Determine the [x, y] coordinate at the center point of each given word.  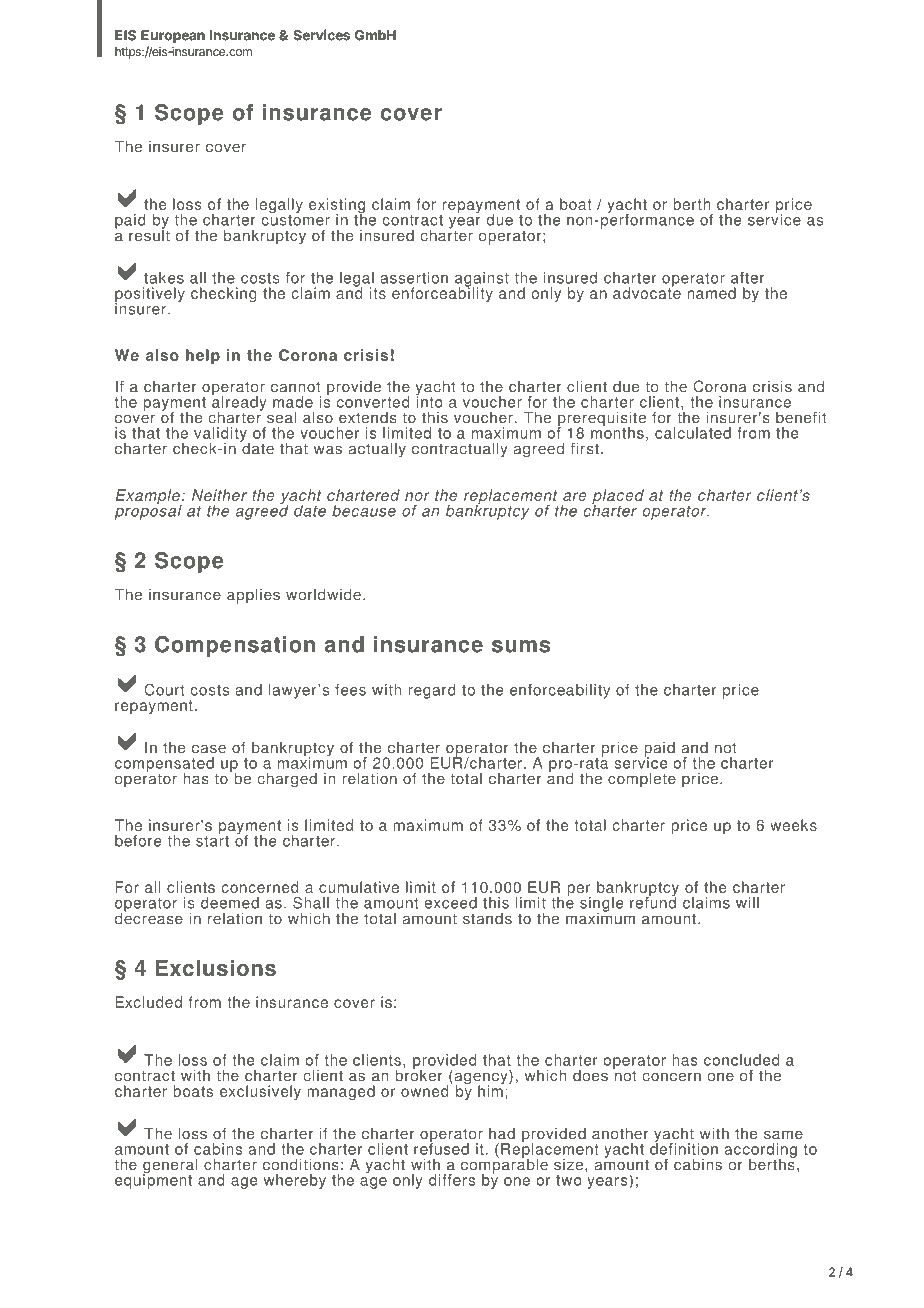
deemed [230, 903]
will [747, 903]
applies [253, 596]
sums [521, 646]
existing [337, 207]
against [482, 280]
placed [618, 497]
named [711, 293]
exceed [450, 903]
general [170, 1167]
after [748, 278]
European [173, 36]
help [203, 356]
